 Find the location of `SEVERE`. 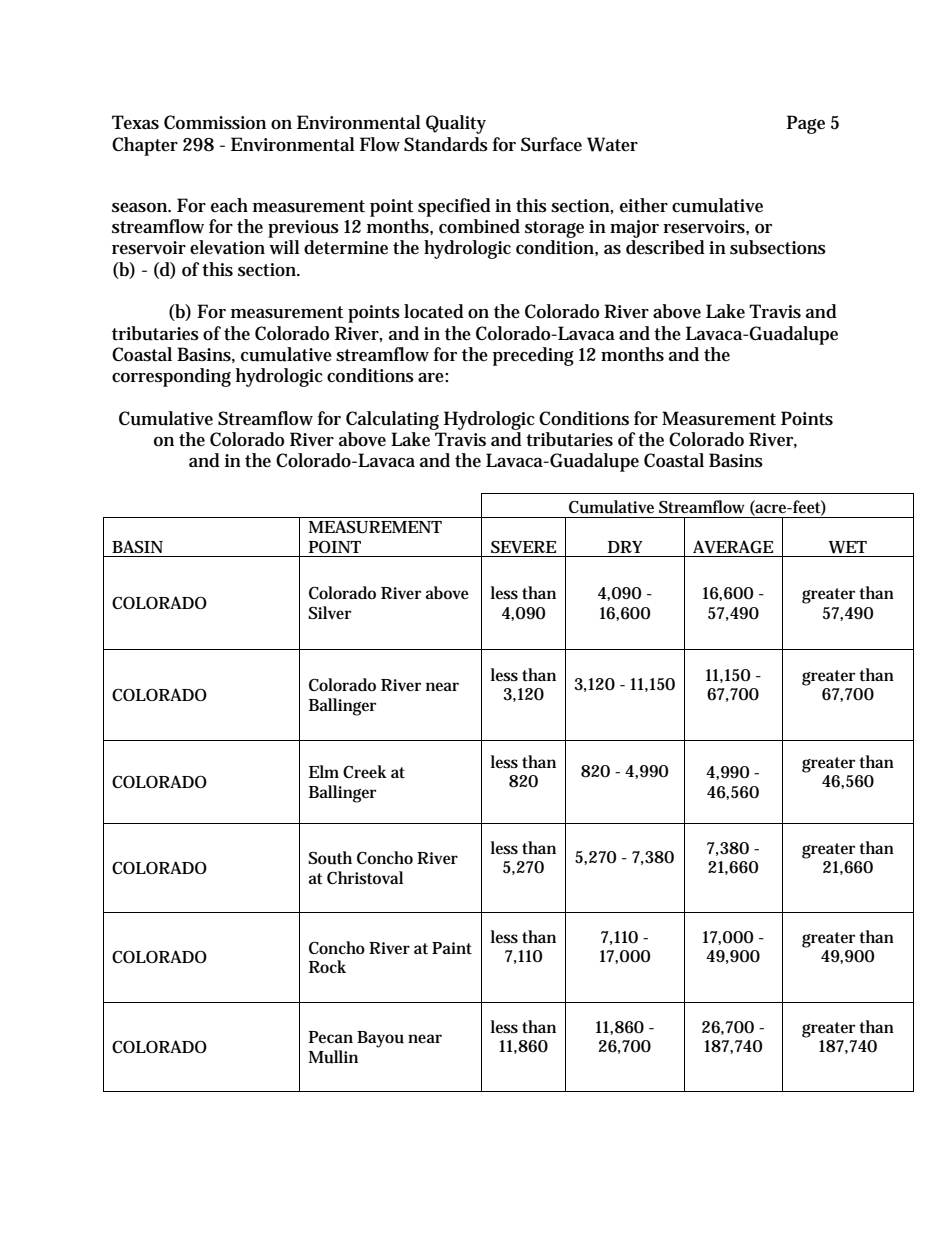

SEVERE is located at coordinates (523, 547).
